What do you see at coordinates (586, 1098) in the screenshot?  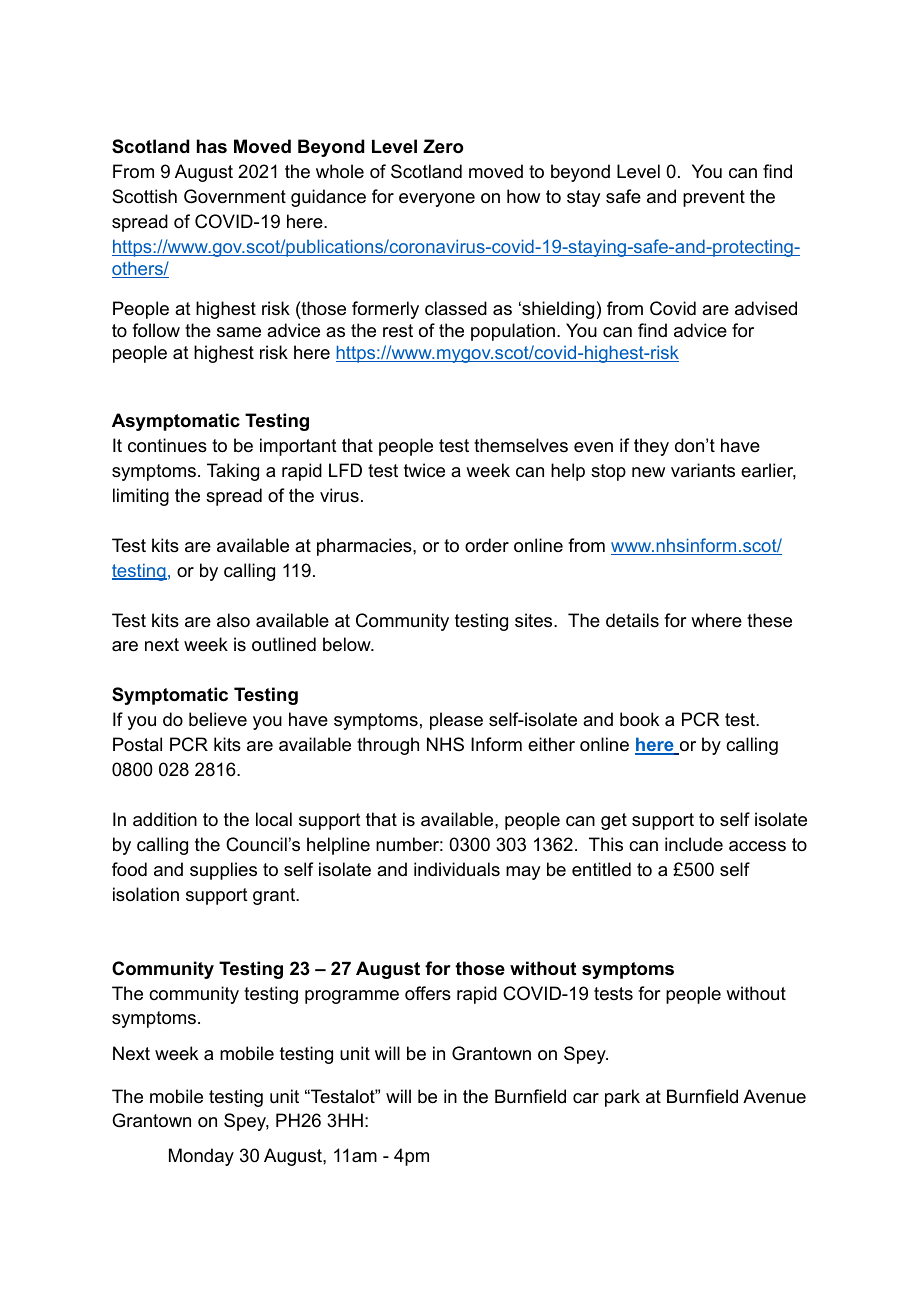 I see `car` at bounding box center [586, 1098].
